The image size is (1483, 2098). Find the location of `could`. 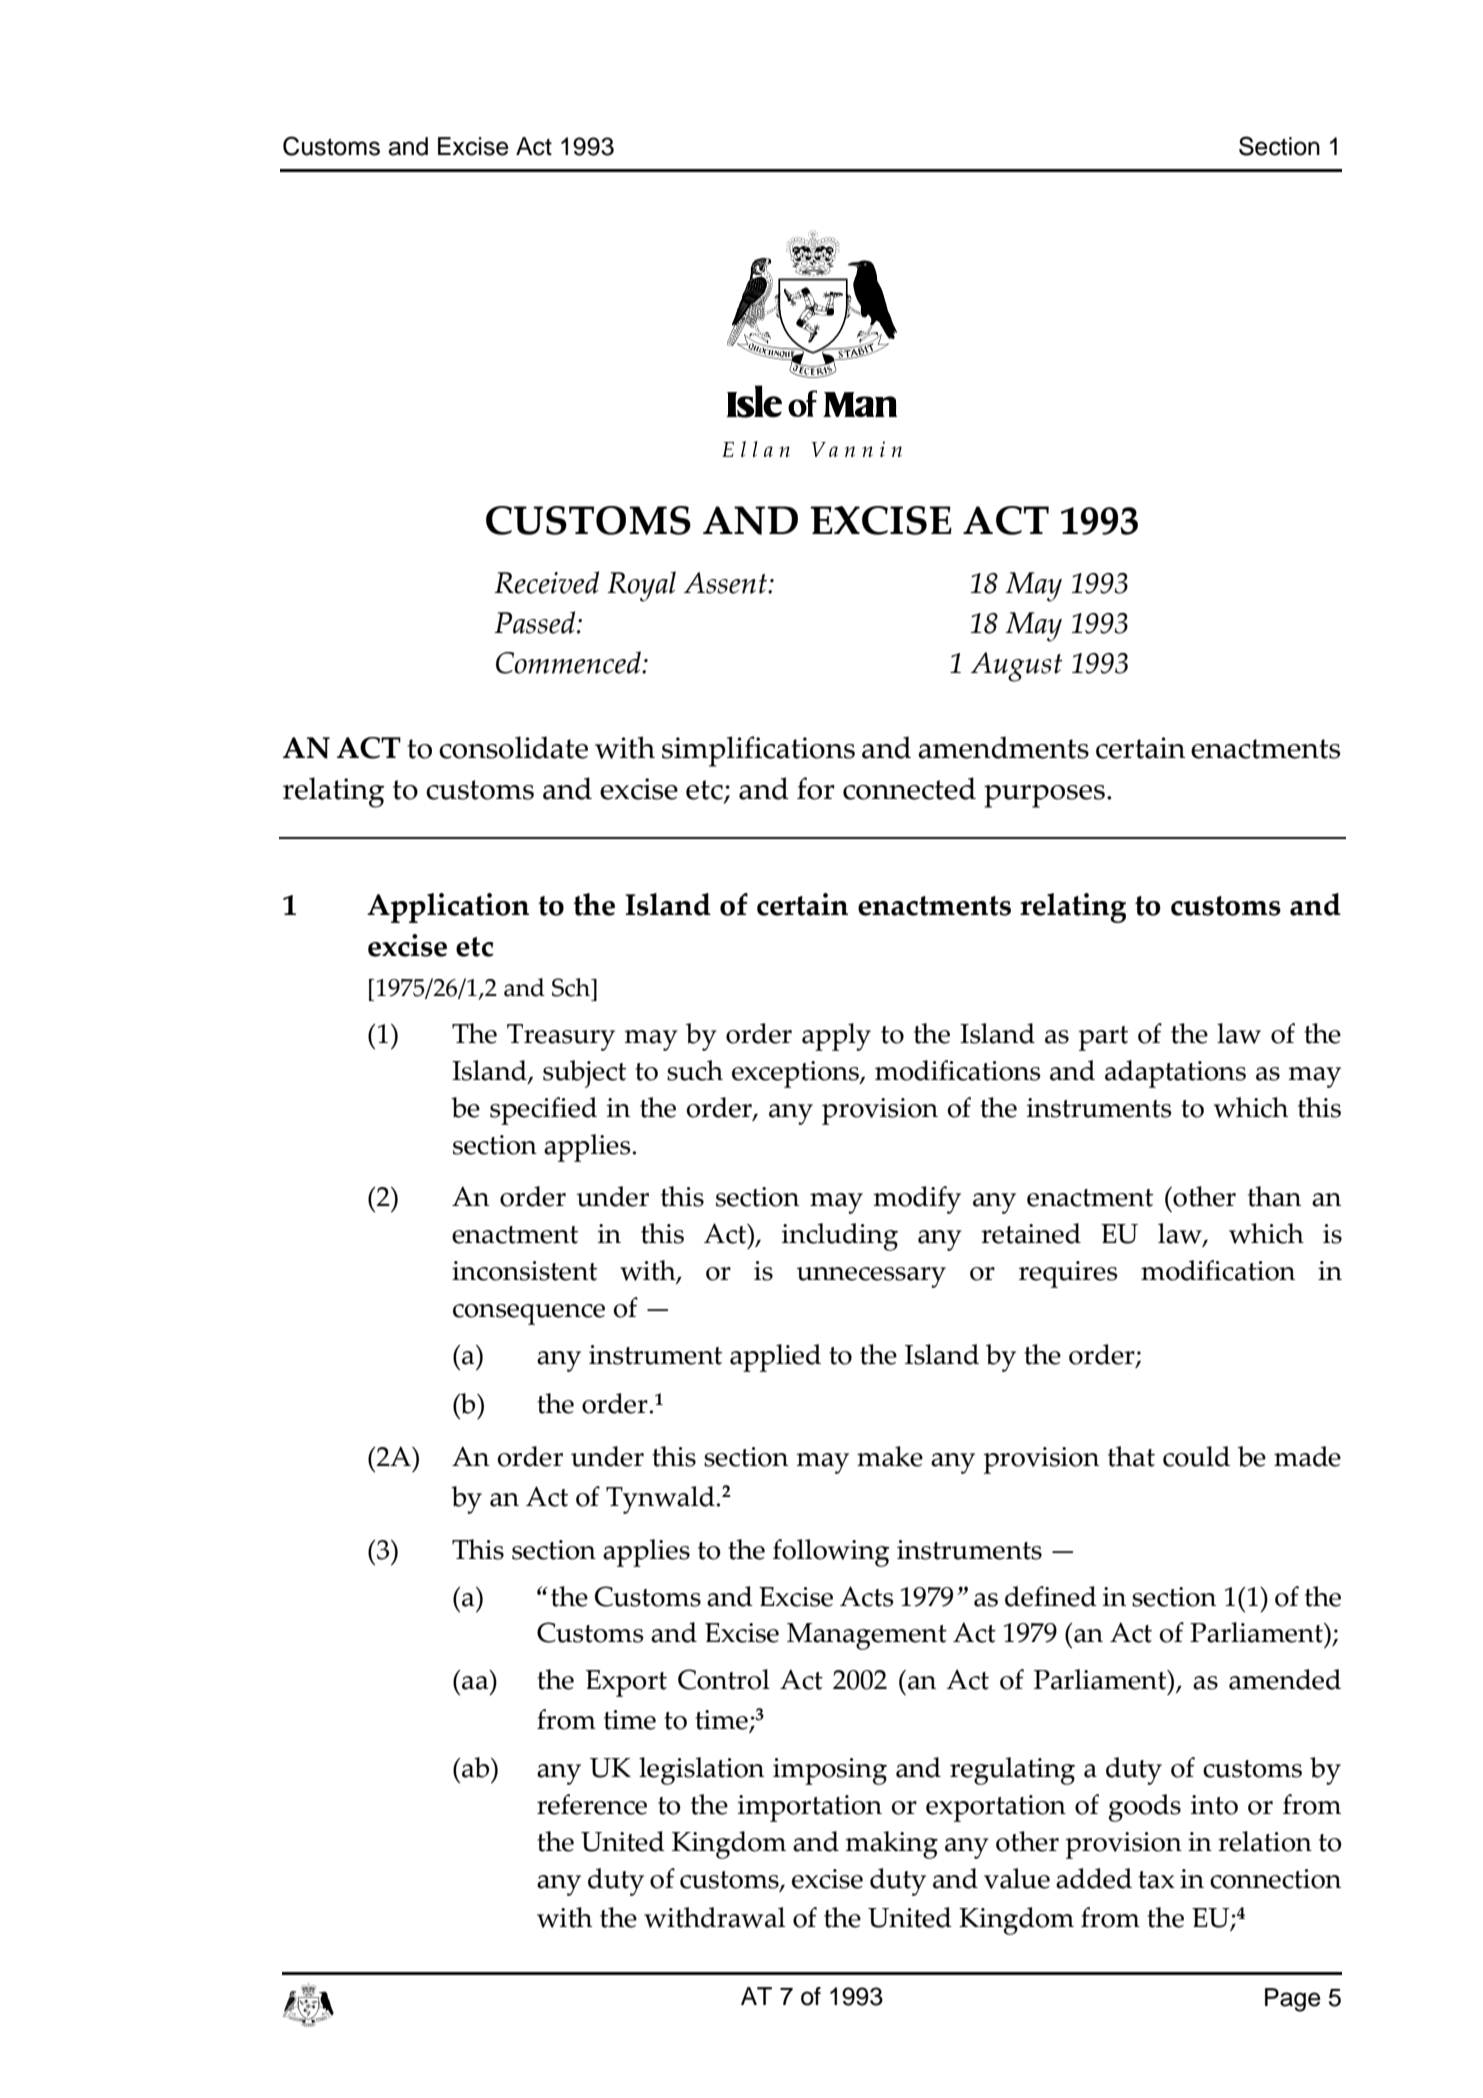

could is located at coordinates (1196, 1456).
